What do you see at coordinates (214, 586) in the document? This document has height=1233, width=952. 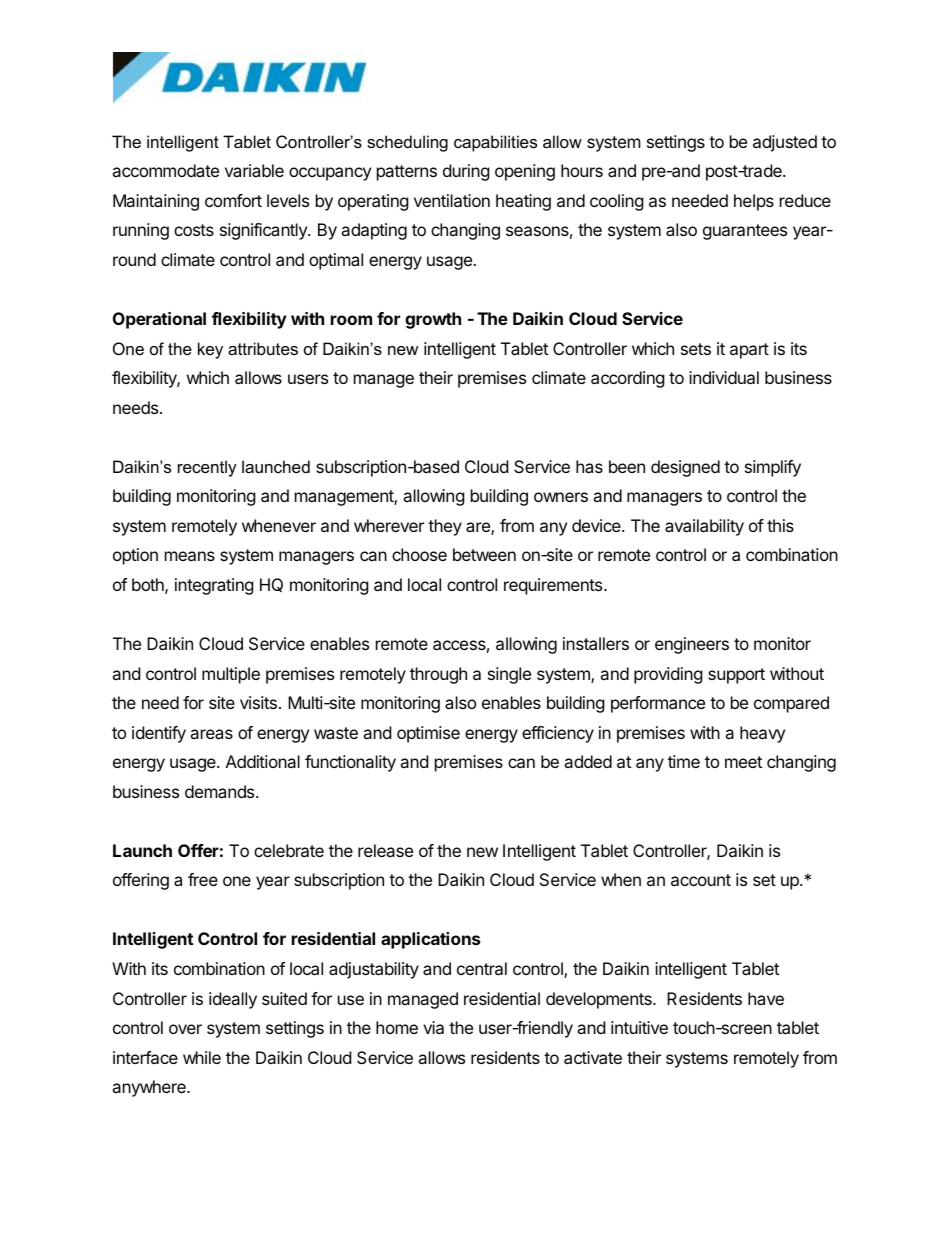 I see `integrating` at bounding box center [214, 586].
